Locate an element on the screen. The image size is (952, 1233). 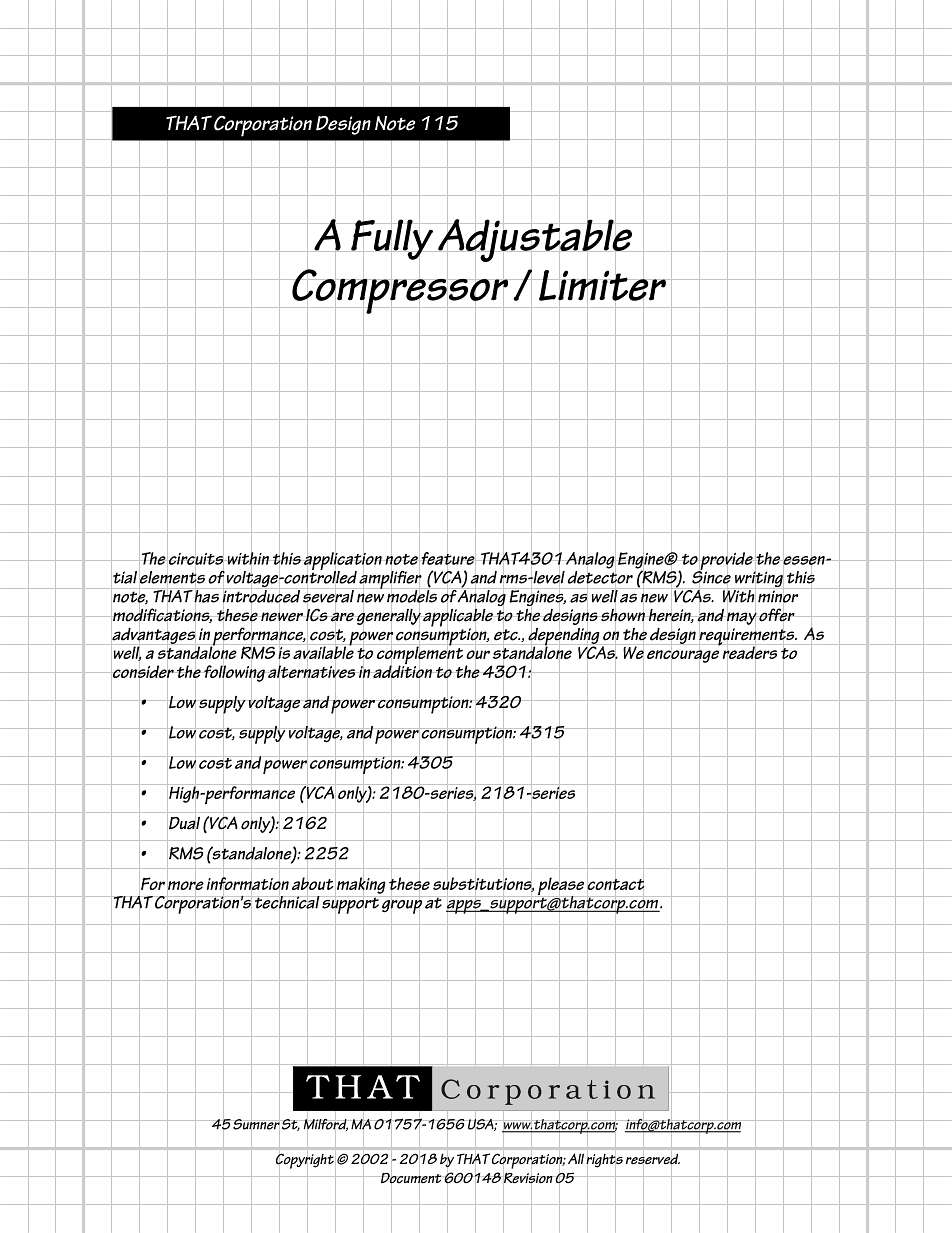
encourage is located at coordinates (683, 656).
